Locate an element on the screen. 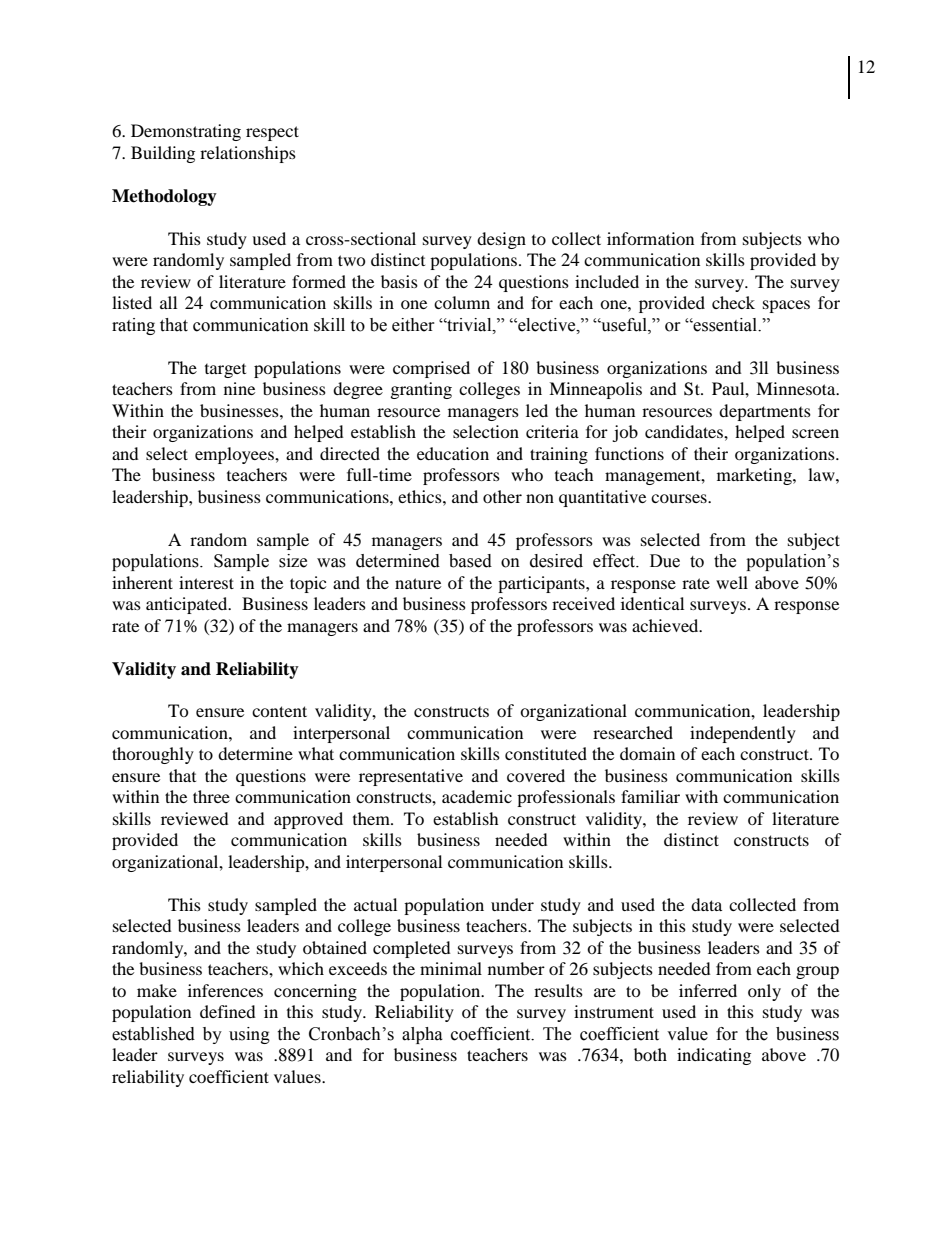 The image size is (952, 1233). interest is located at coordinates (206, 582).
